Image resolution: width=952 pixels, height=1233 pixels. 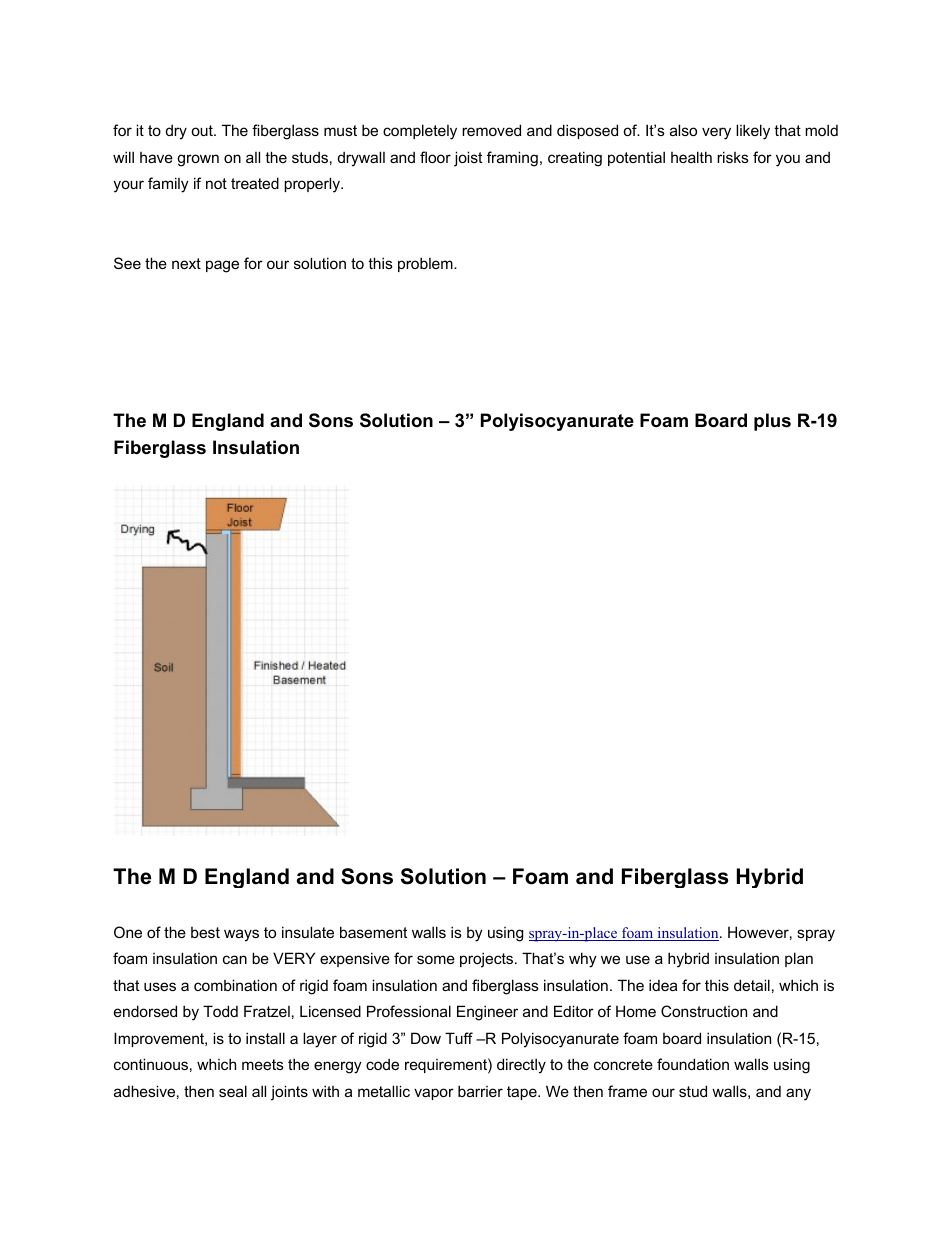 I want to click on risks, so click(x=733, y=157).
